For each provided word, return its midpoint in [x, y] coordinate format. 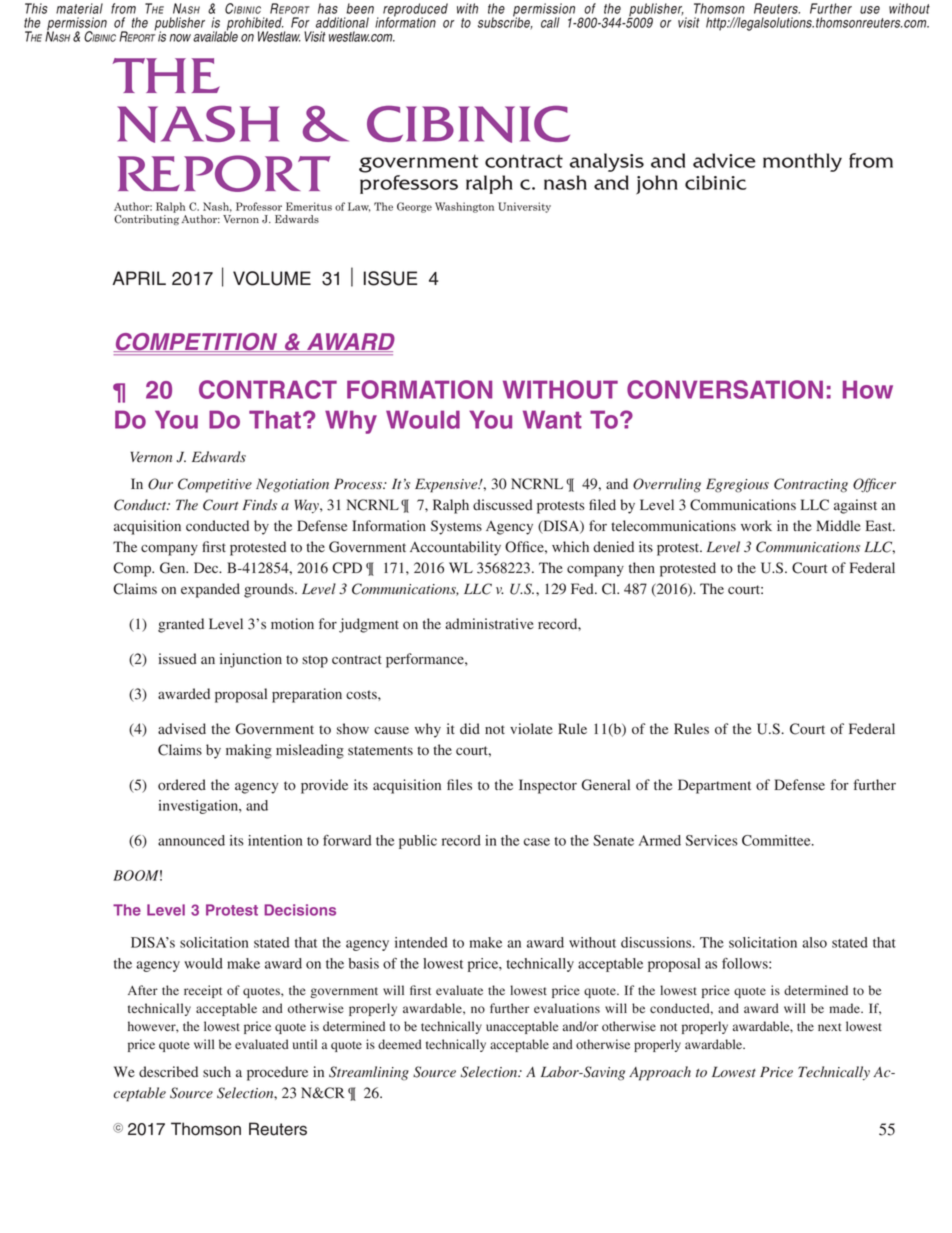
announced [191, 840]
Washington [464, 207]
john [657, 185]
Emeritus [309, 206]
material [79, 8]
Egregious [737, 485]
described [168, 1072]
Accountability [455, 548]
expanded [210, 590]
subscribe [505, 22]
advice [724, 160]
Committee [777, 840]
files [459, 784]
